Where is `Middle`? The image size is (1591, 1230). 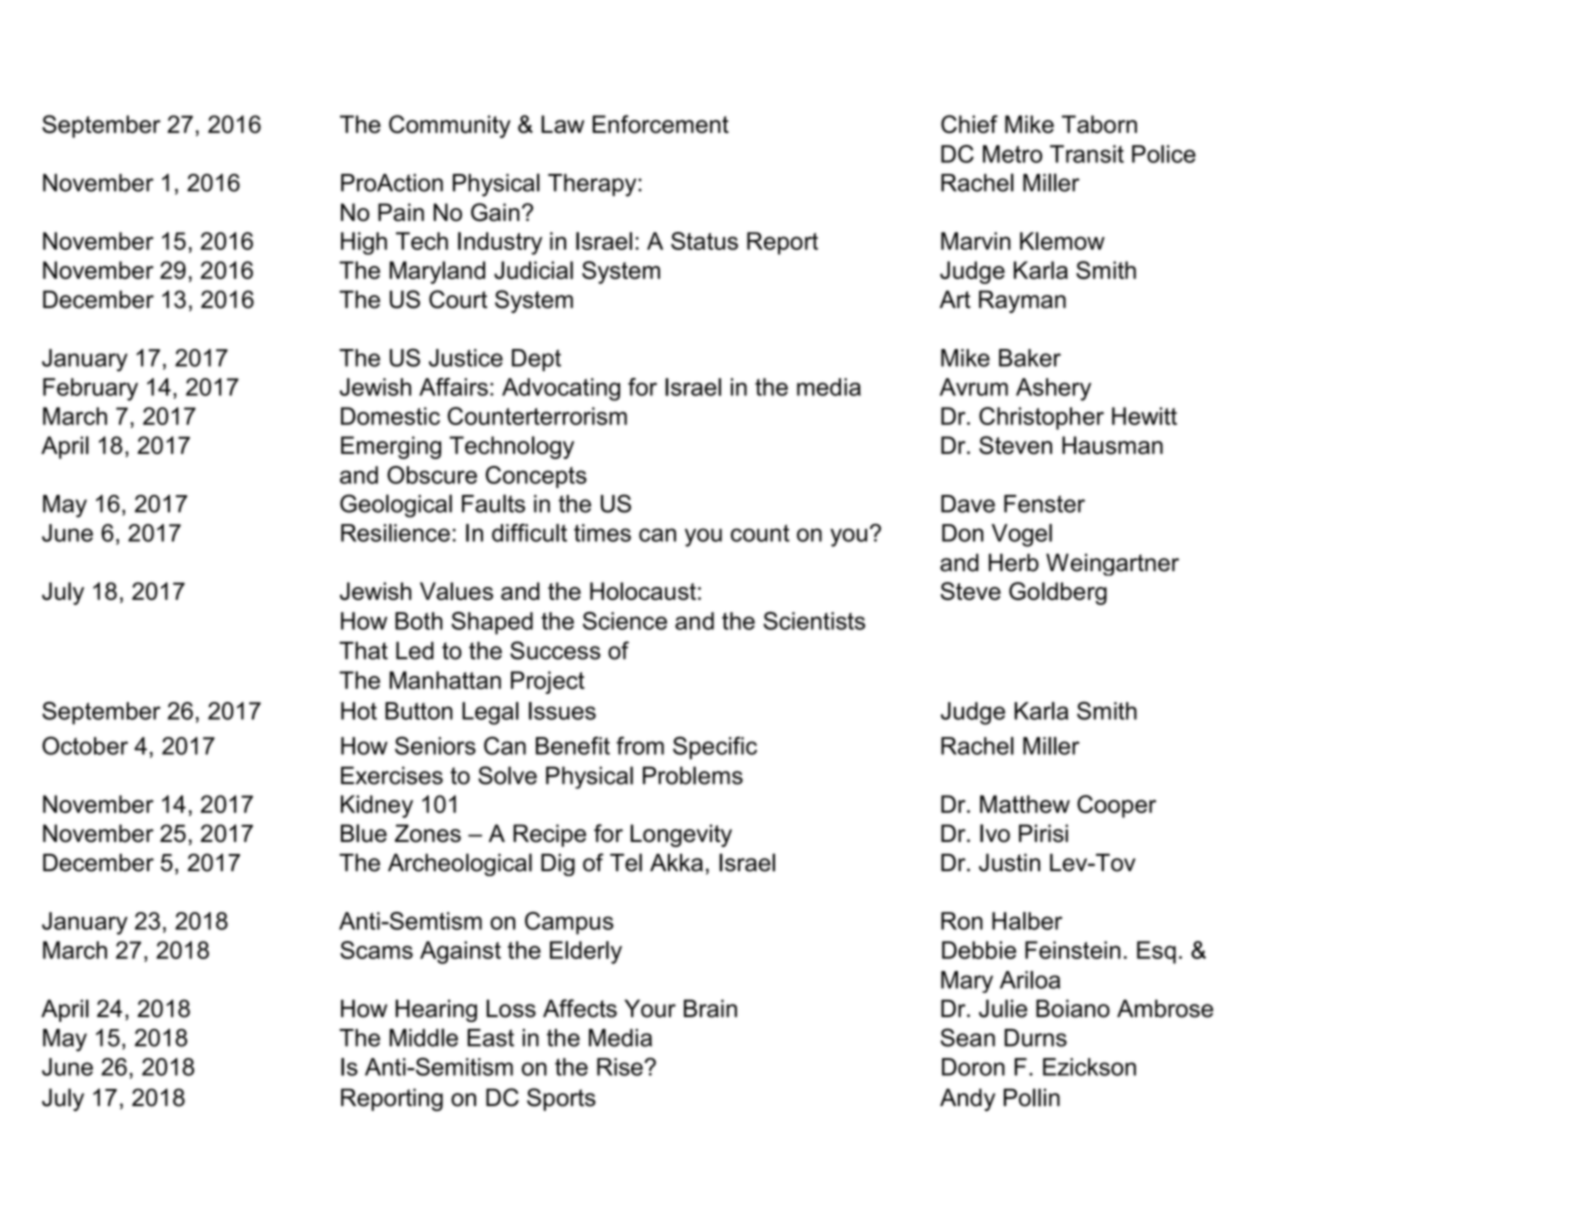
Middle is located at coordinates (423, 1037).
